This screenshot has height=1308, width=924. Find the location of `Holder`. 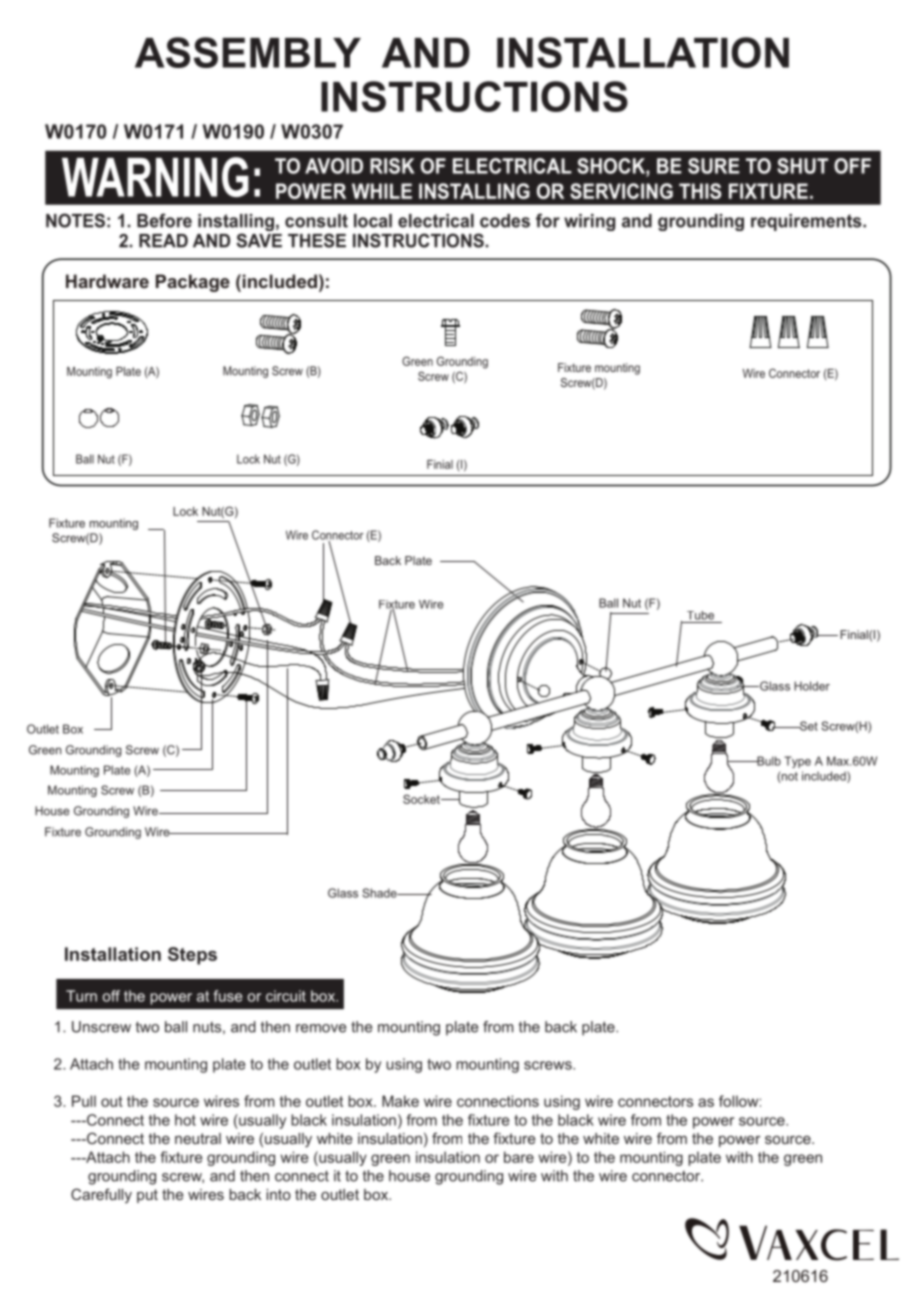

Holder is located at coordinates (812, 686).
